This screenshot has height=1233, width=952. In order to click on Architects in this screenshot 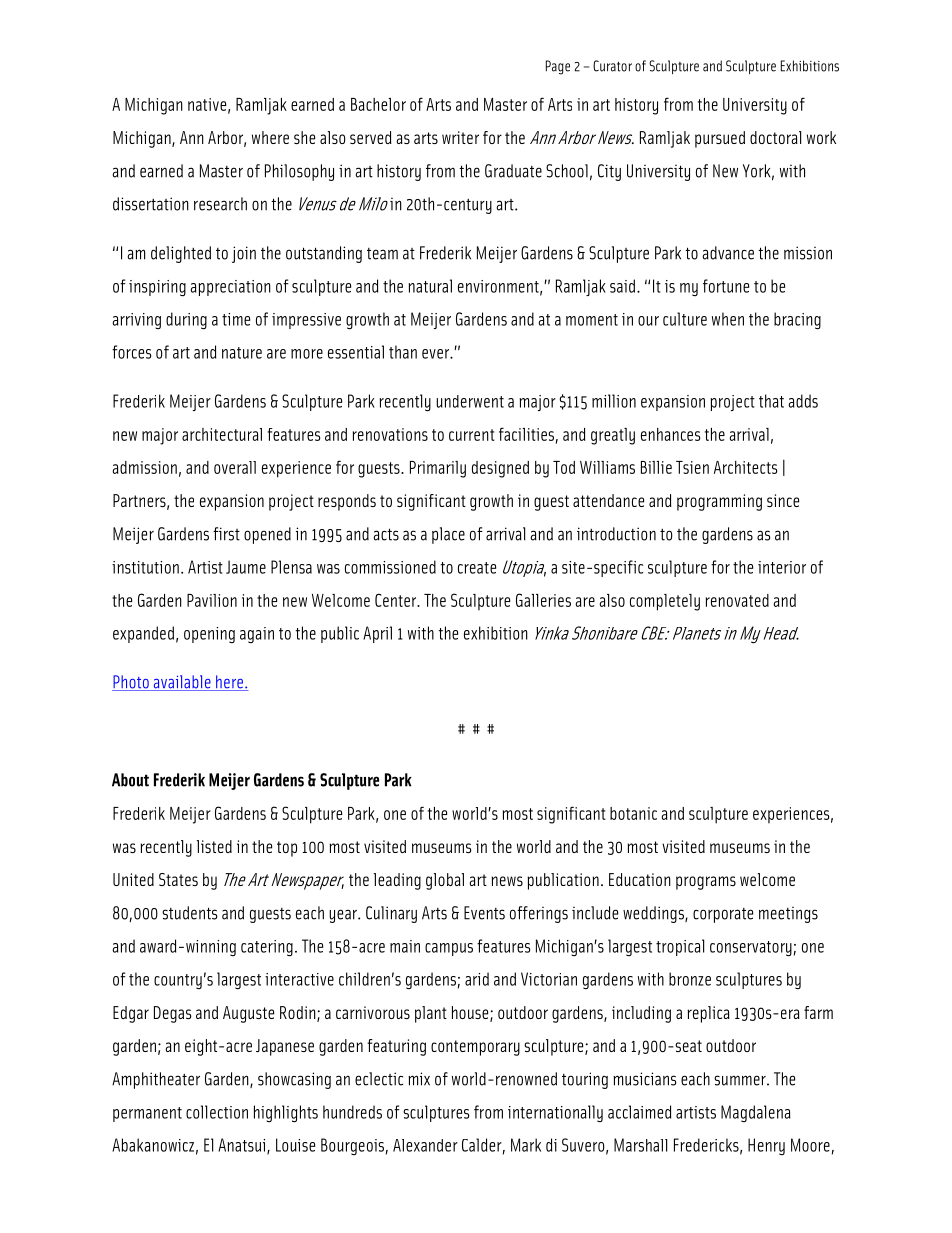, I will do `click(745, 467)`.
